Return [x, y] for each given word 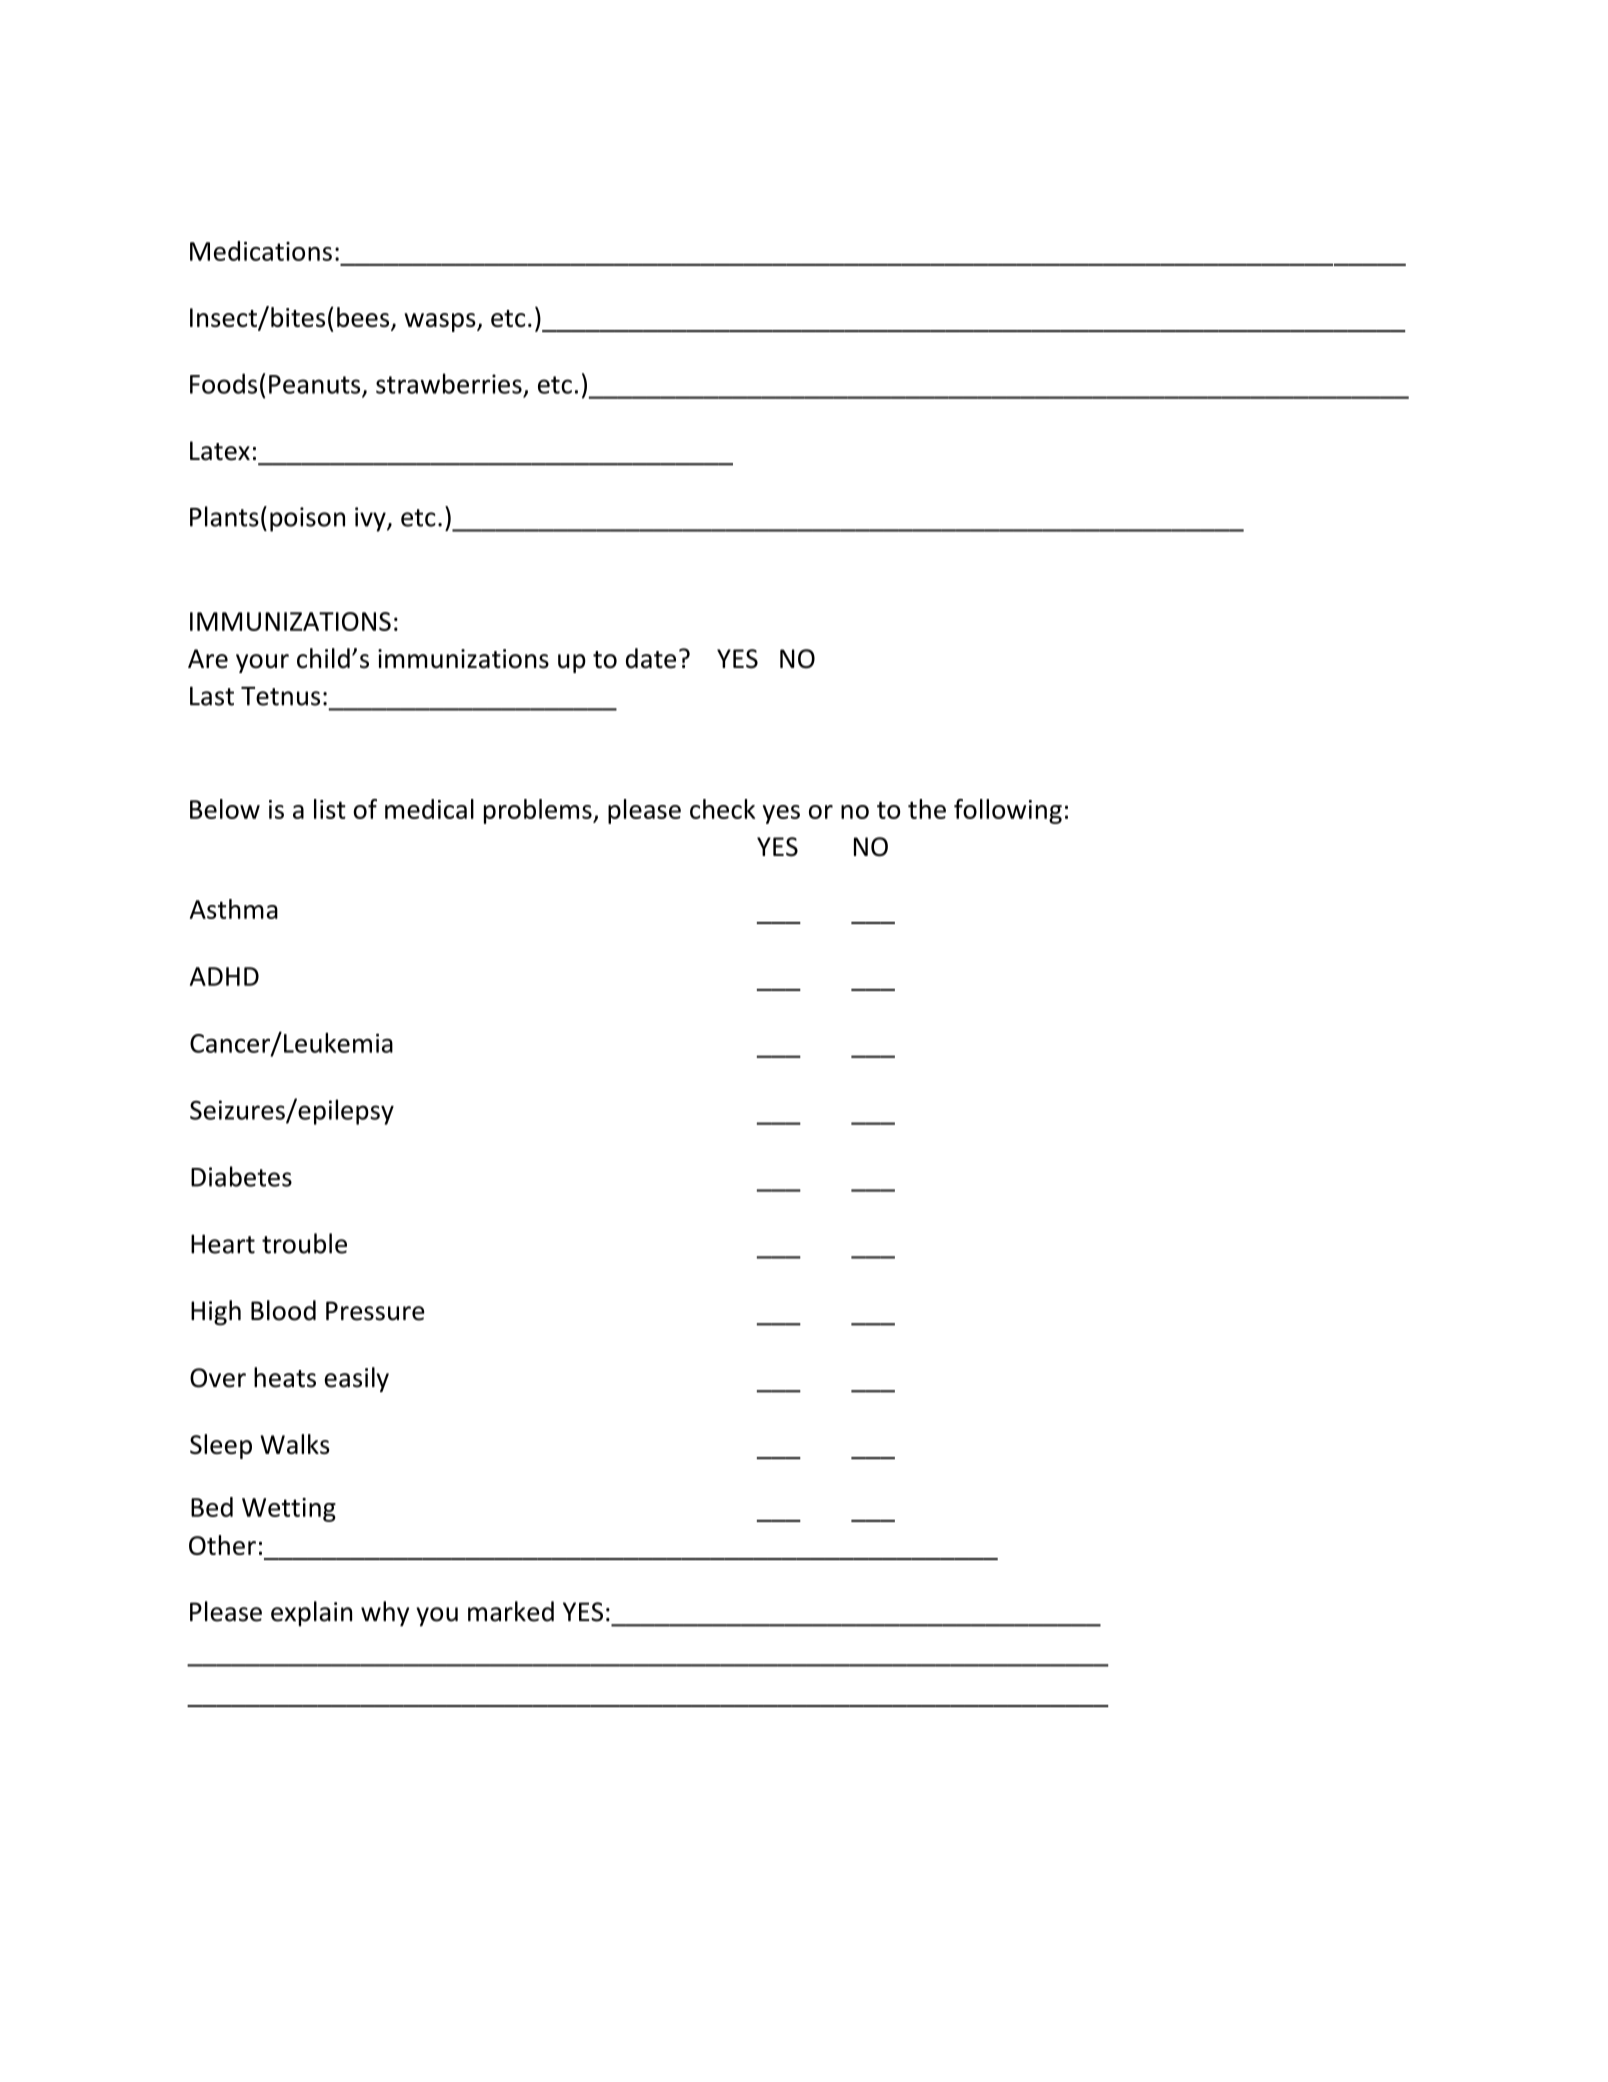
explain [311, 1614]
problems [539, 811]
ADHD [224, 976]
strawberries [449, 383]
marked [511, 1611]
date [651, 658]
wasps [441, 322]
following [1008, 811]
